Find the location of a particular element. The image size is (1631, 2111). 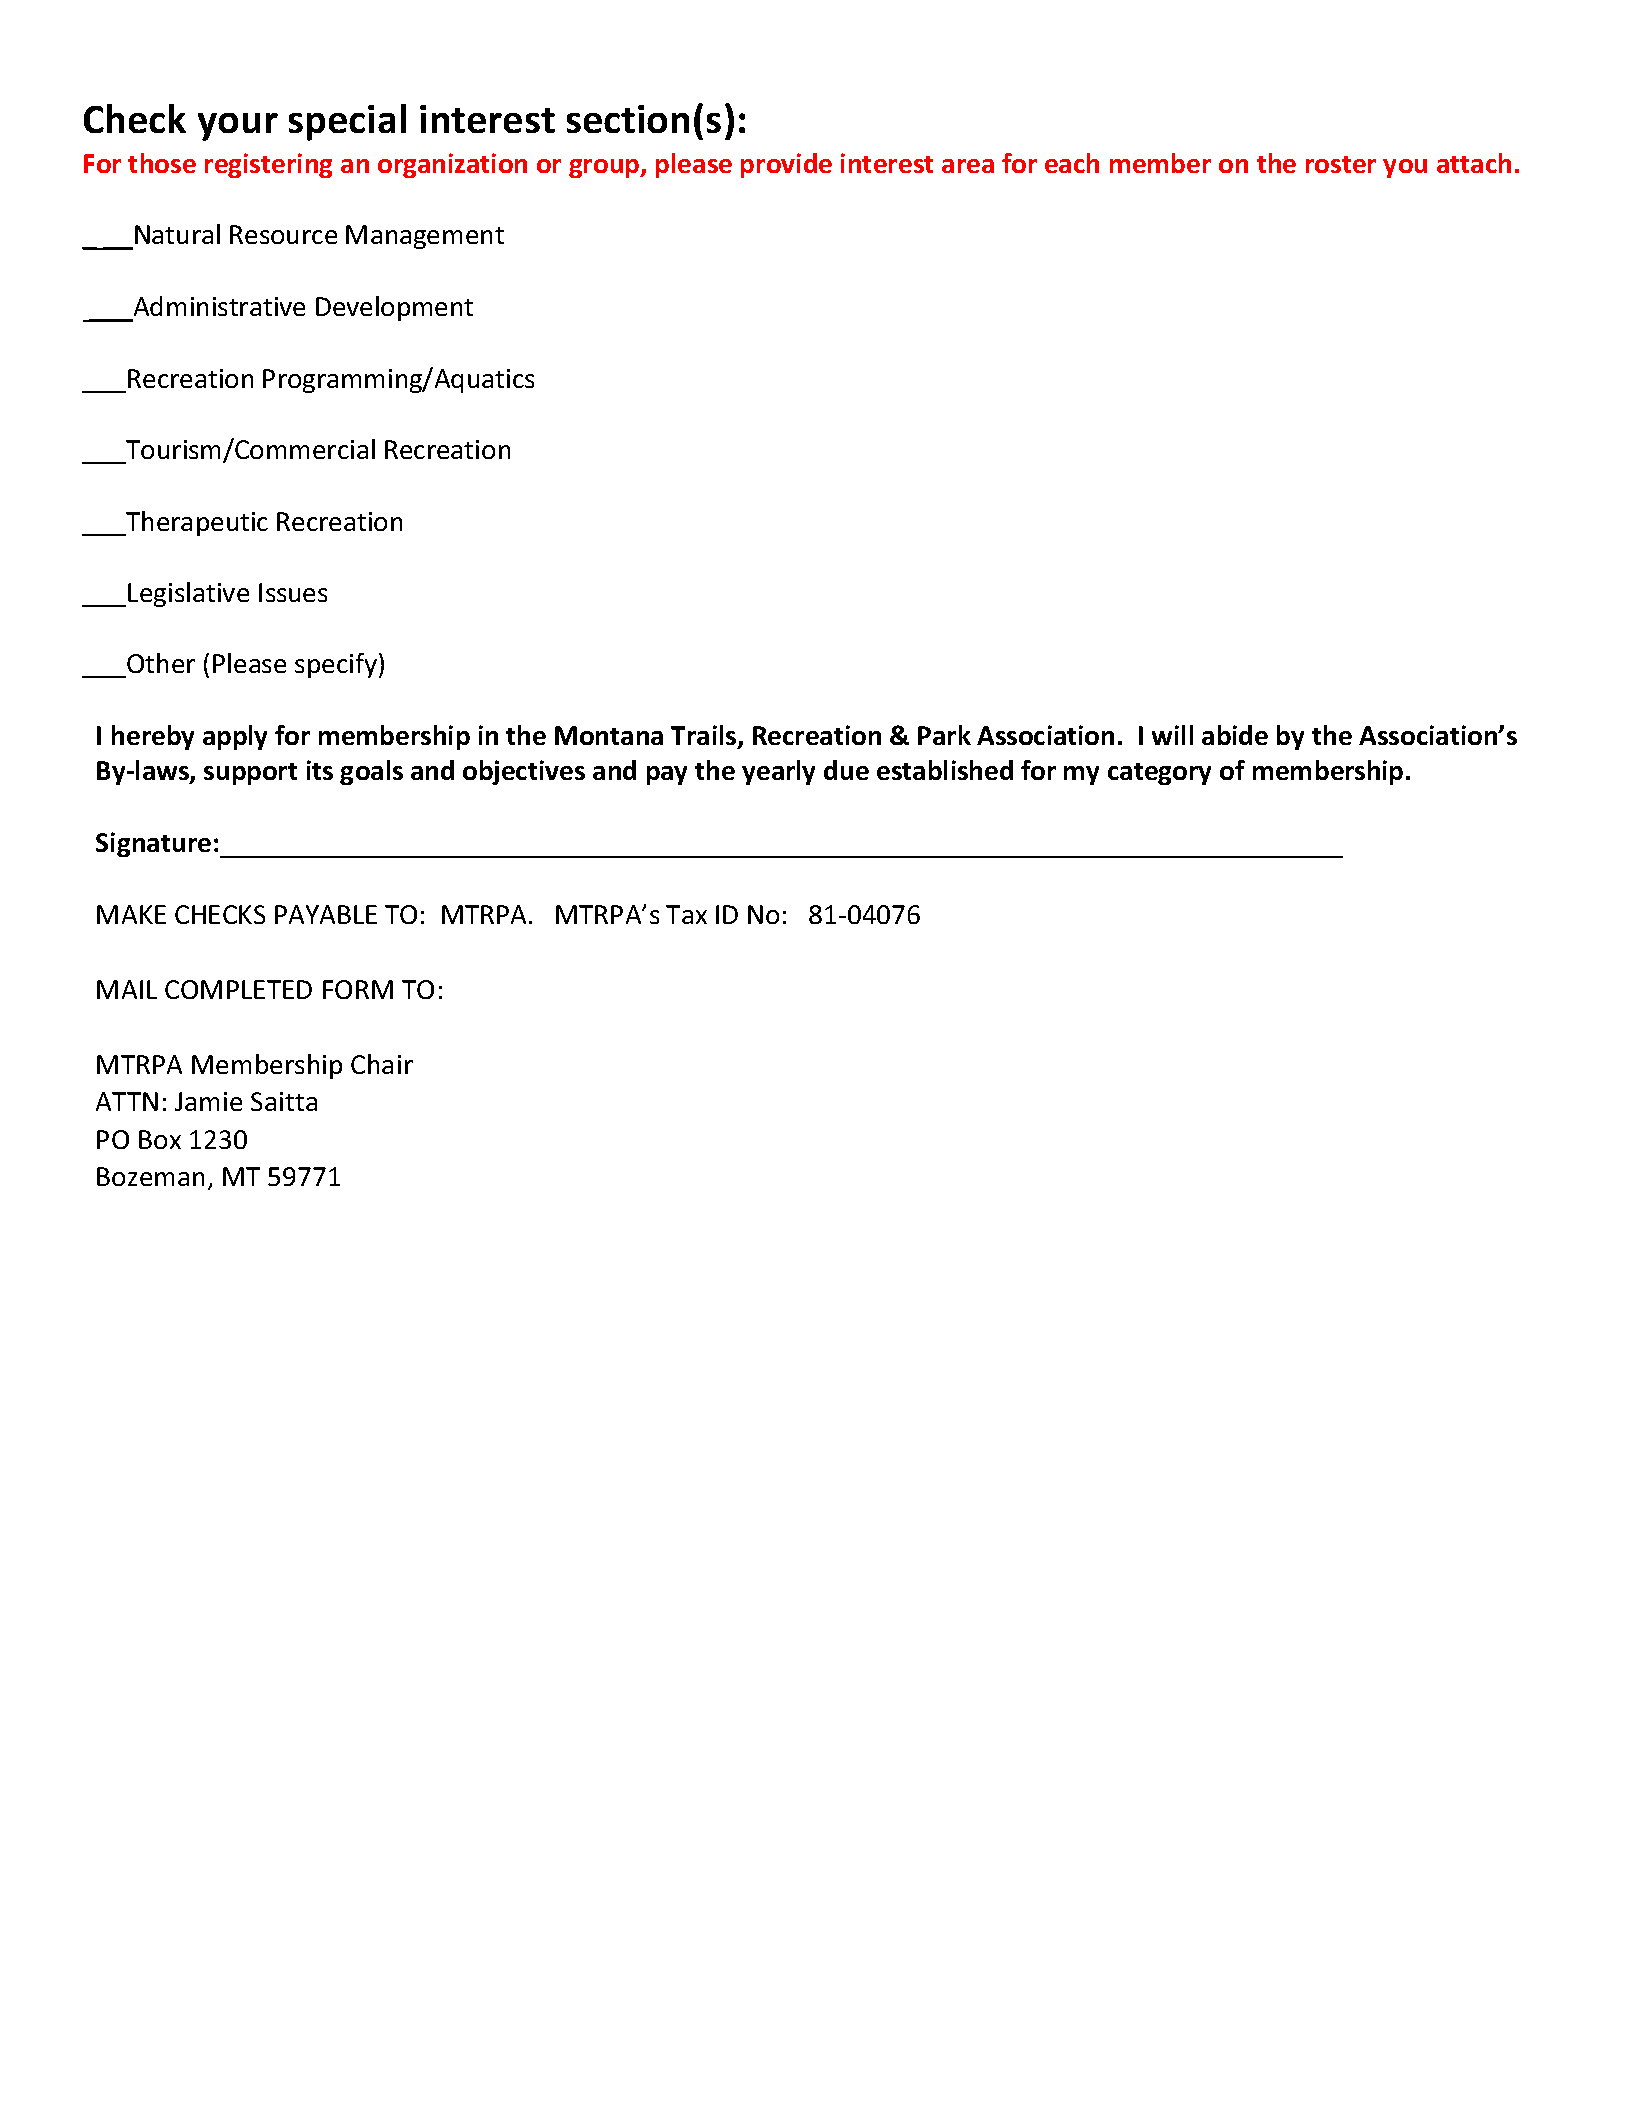

registering is located at coordinates (268, 165).
